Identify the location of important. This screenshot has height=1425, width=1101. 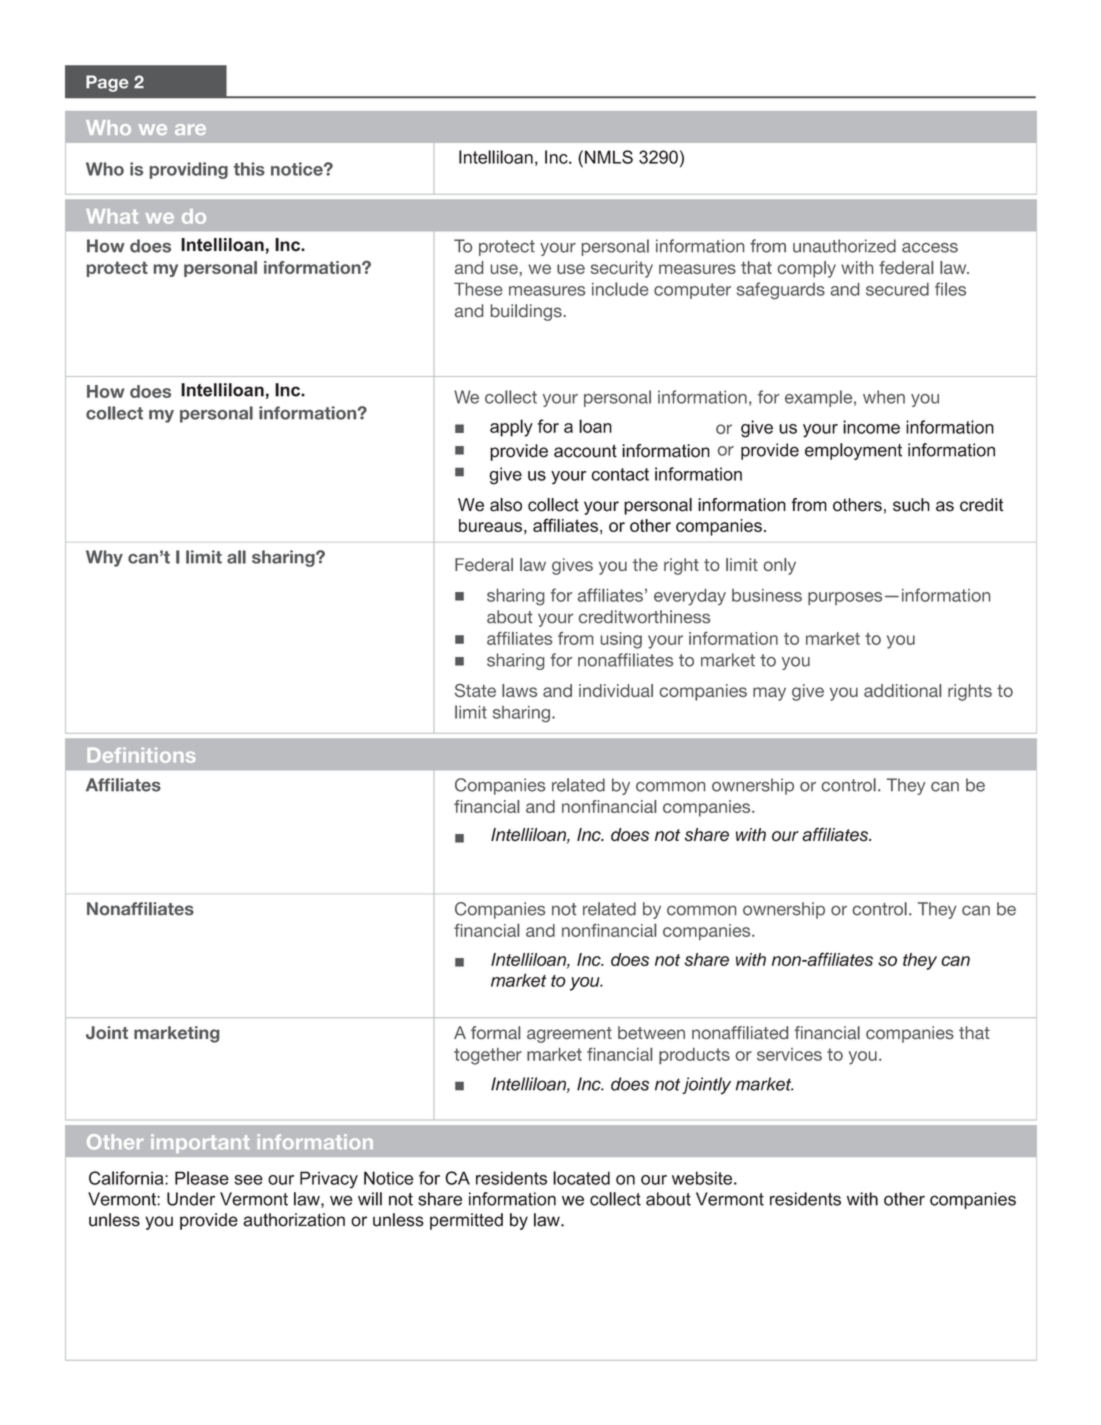
(200, 1143).
